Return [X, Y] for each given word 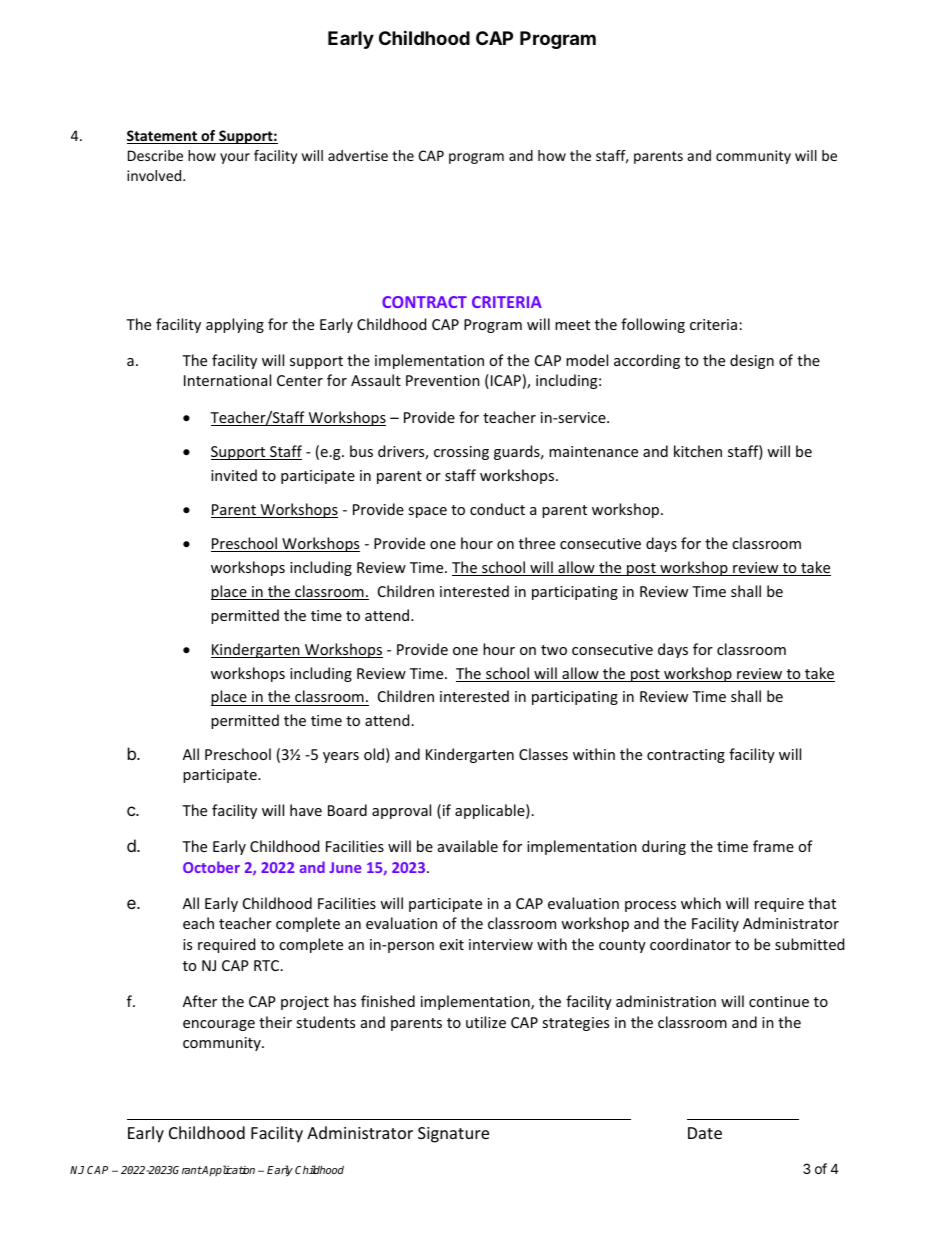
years [341, 757]
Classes [543, 754]
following [653, 325]
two [554, 650]
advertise [358, 155]
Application [228, 1170]
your [235, 158]
